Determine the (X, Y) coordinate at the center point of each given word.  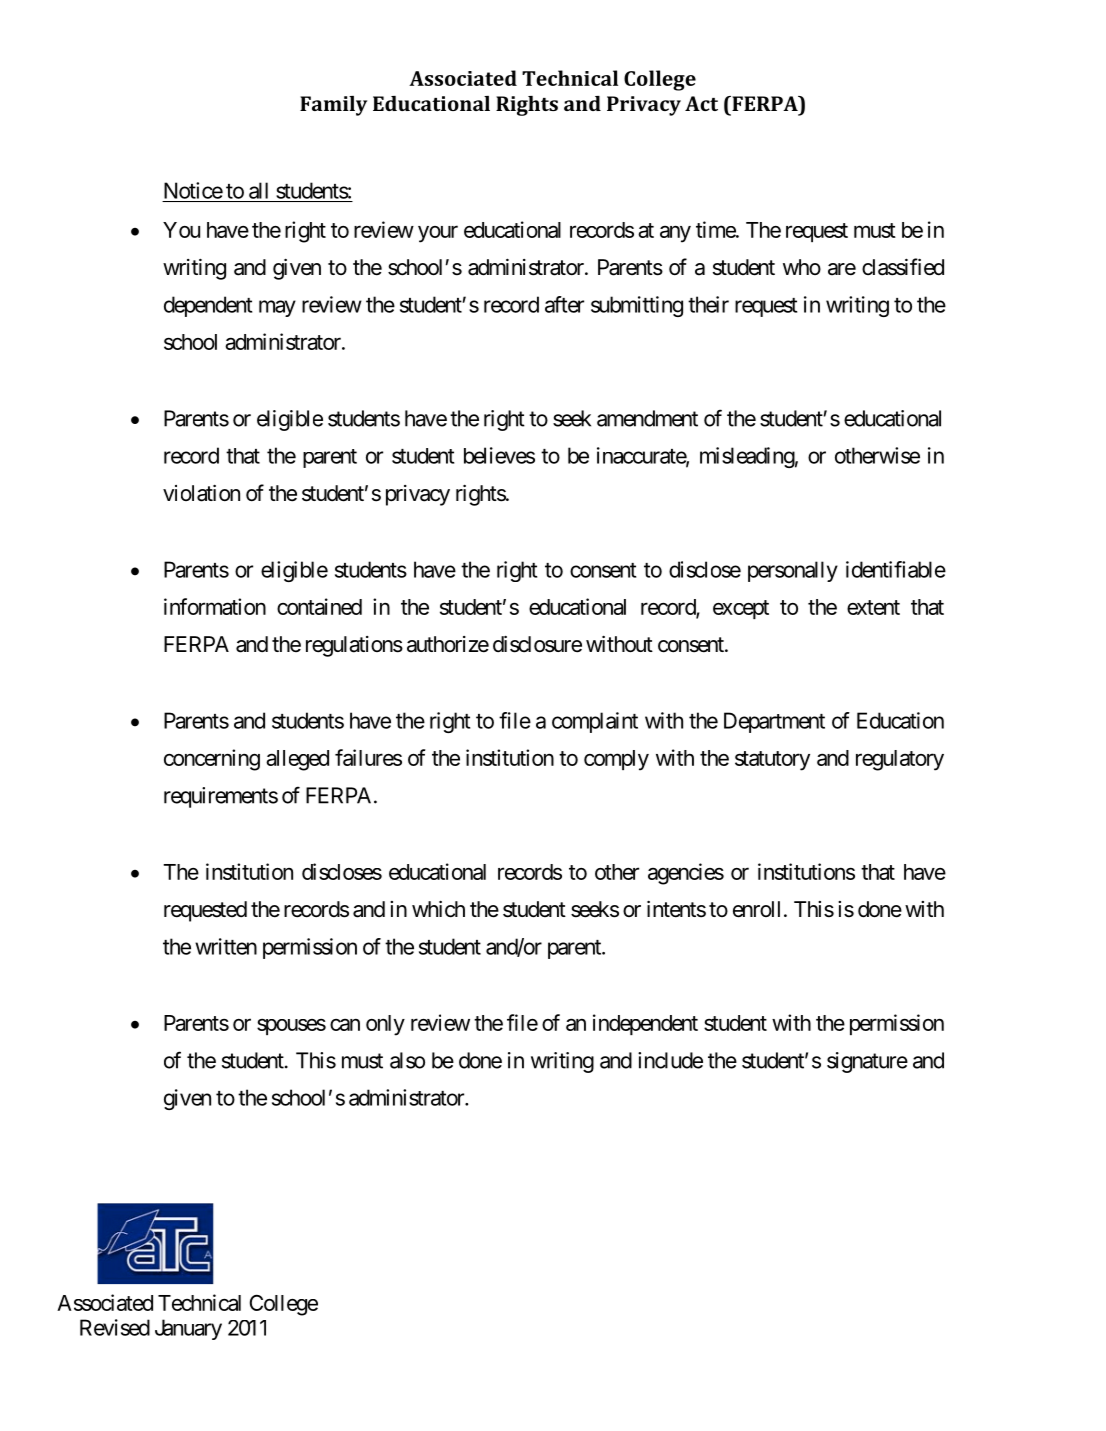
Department (774, 722)
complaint (595, 722)
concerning (212, 760)
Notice (193, 190)
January (188, 1329)
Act (701, 103)
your (438, 234)
